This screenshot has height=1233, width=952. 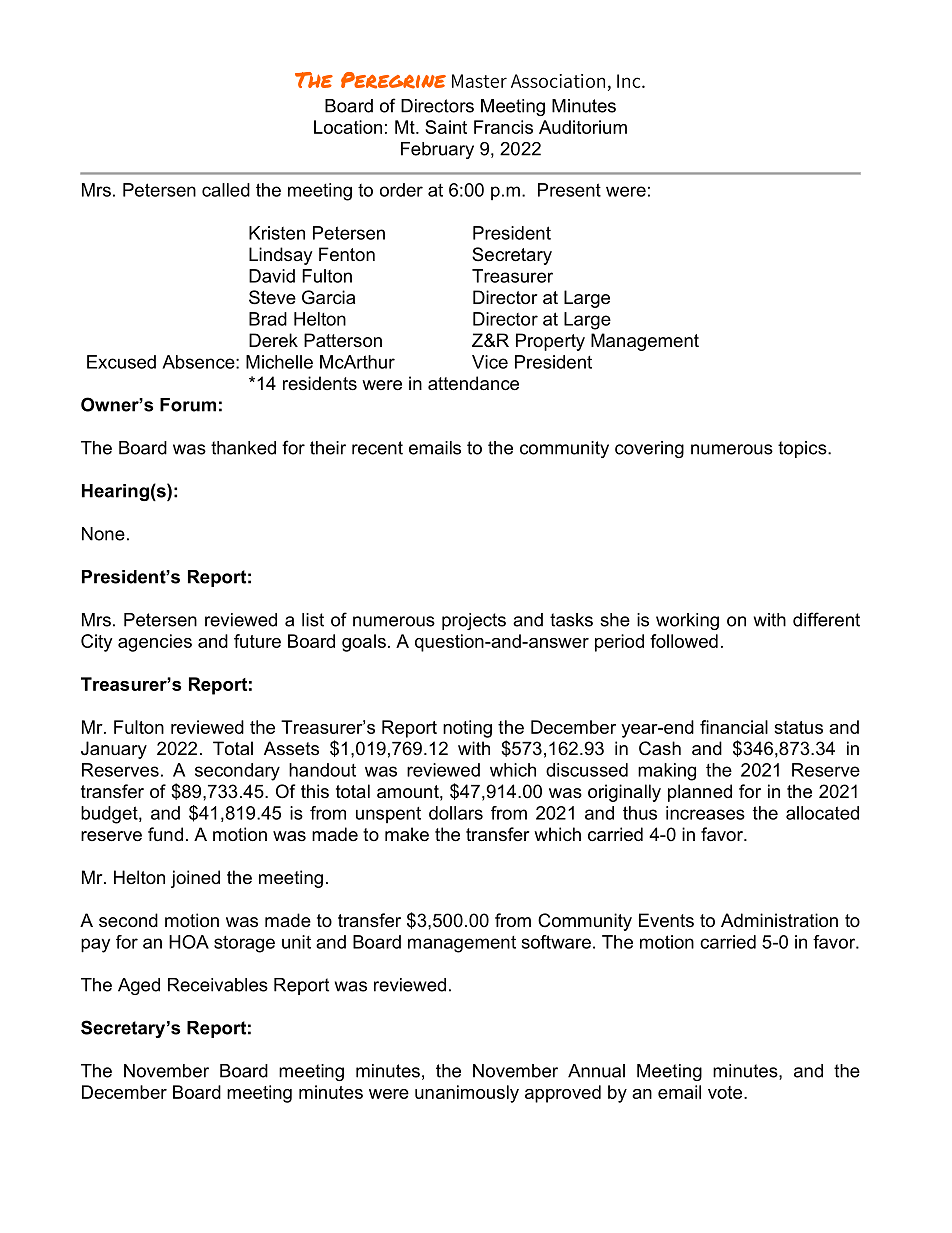 I want to click on Forum, so click(x=188, y=405).
